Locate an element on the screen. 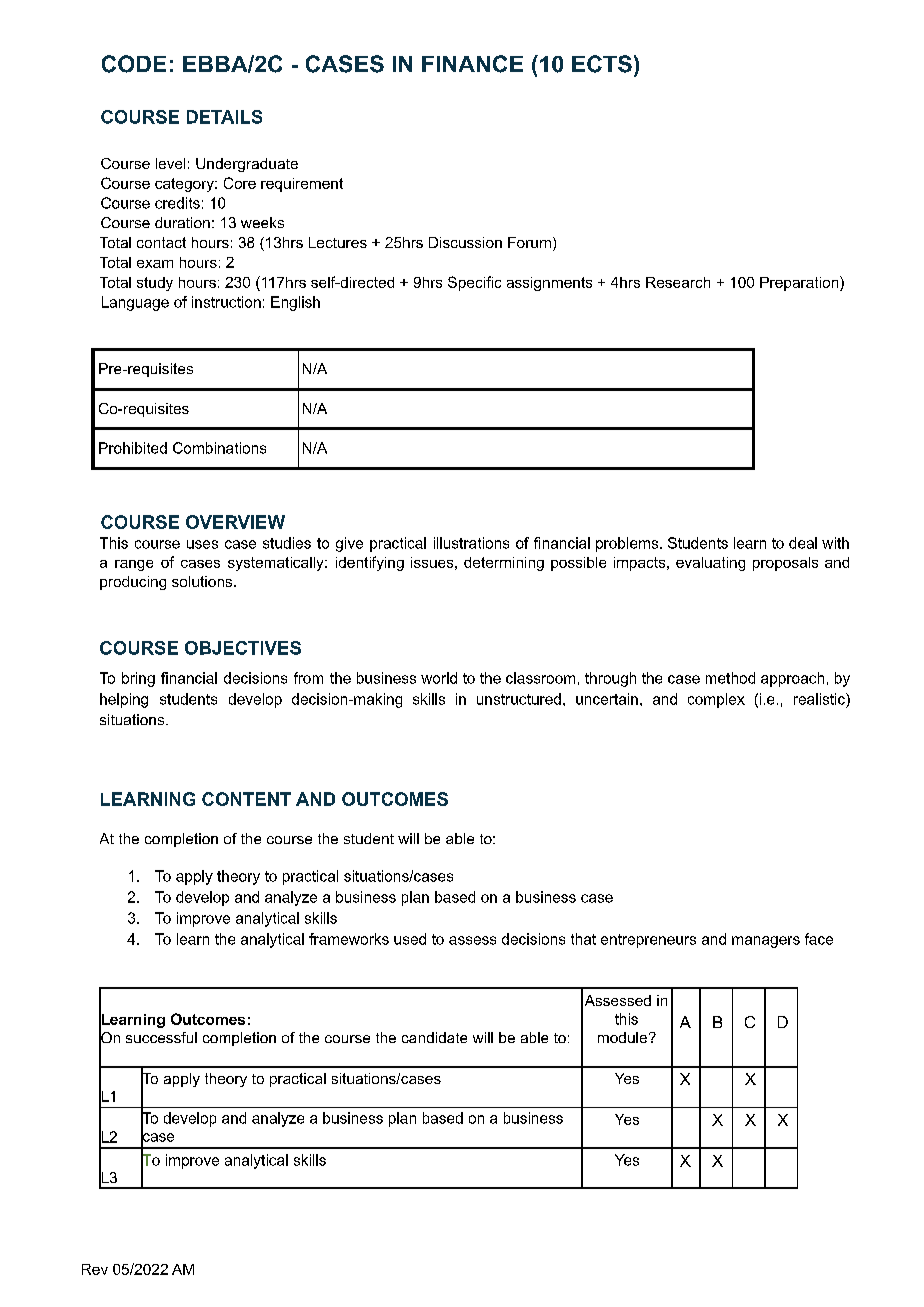  world is located at coordinates (439, 678).
